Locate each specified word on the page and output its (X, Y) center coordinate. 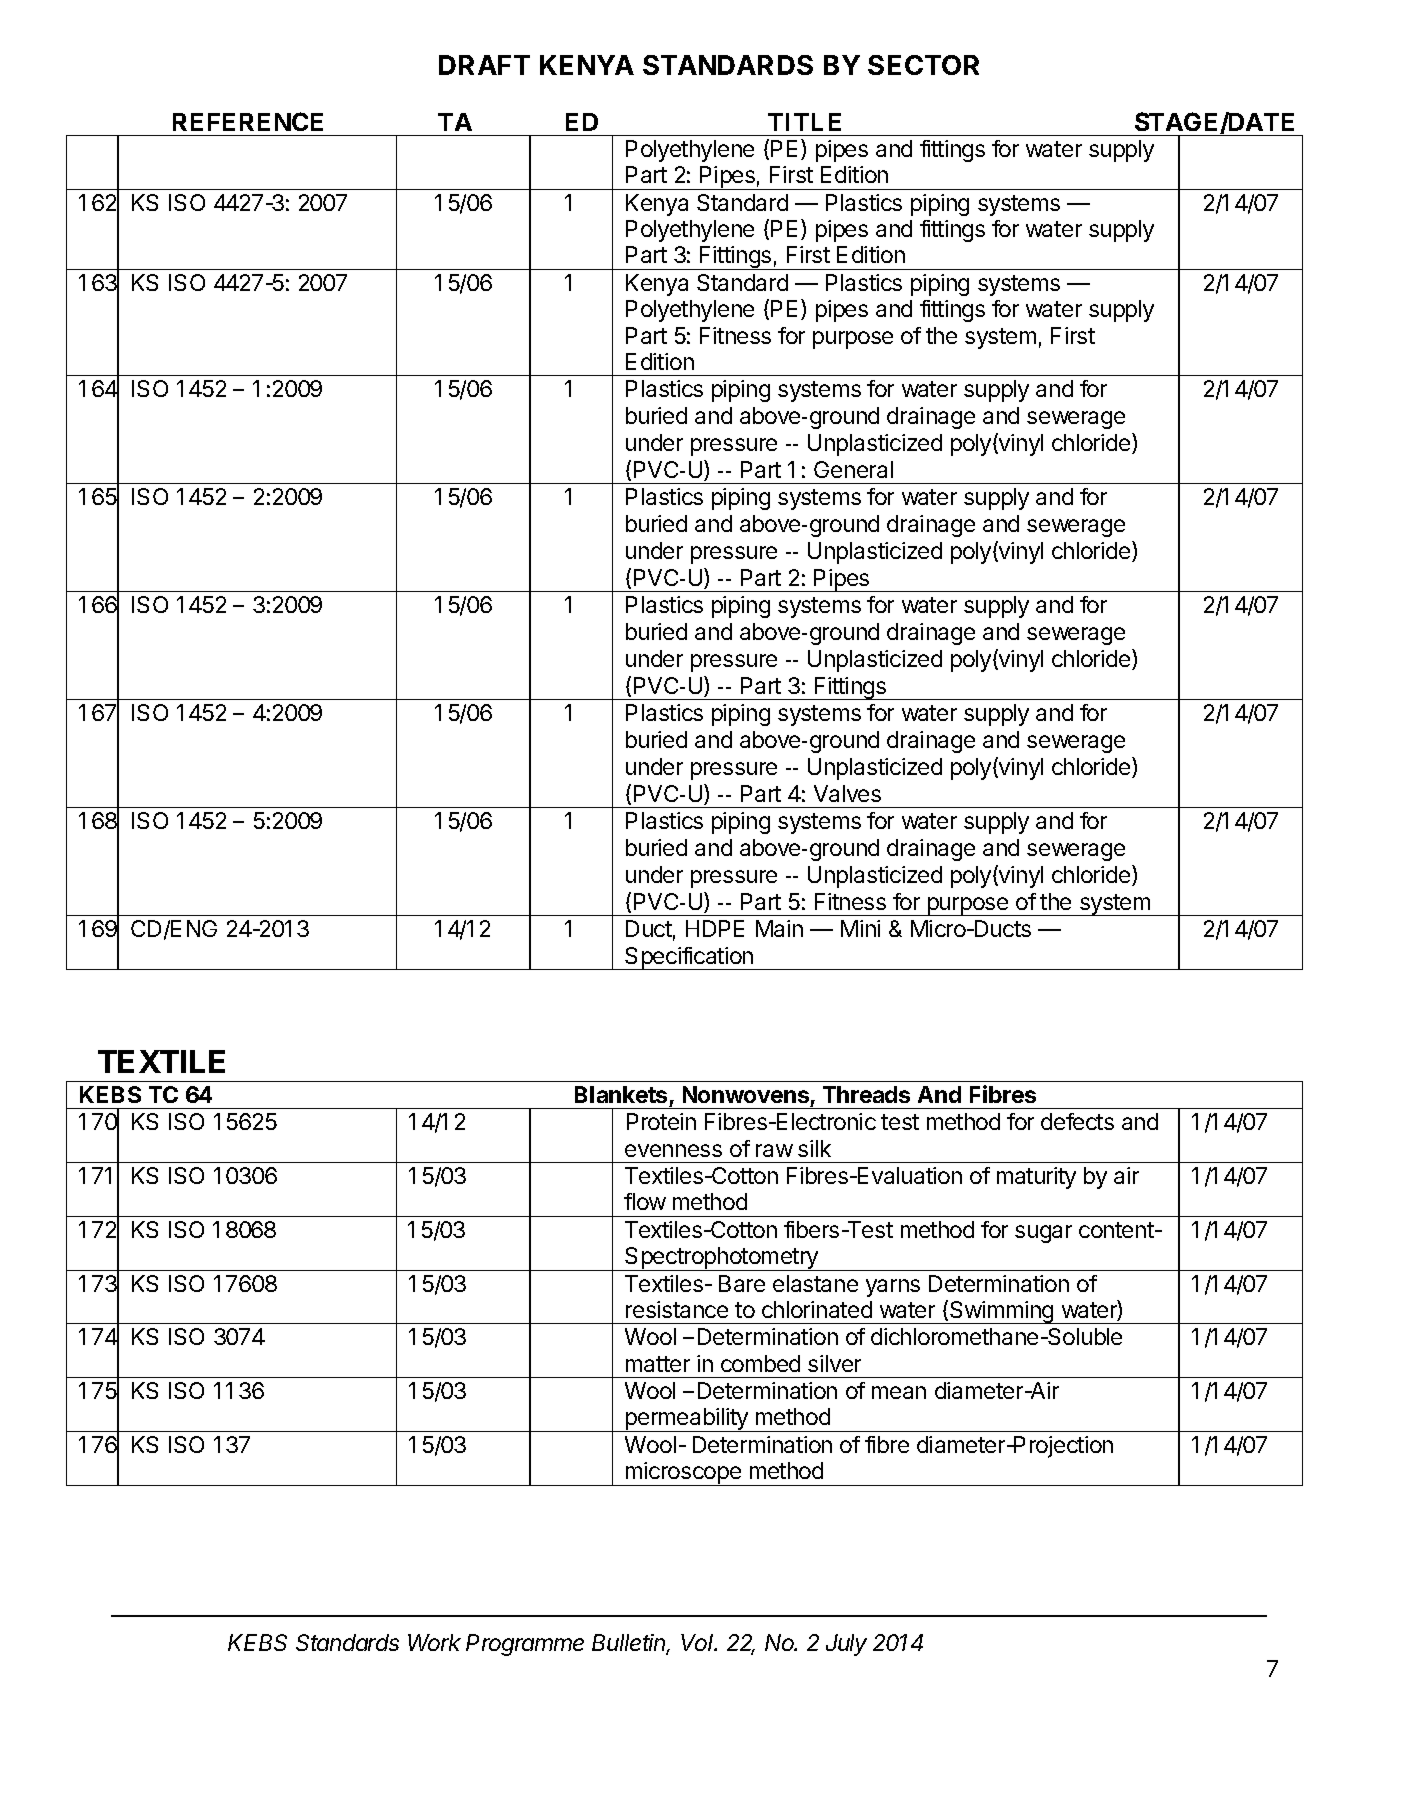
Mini (860, 928)
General (853, 469)
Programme (525, 1645)
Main (779, 928)
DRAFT (484, 65)
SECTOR (923, 65)
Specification (689, 958)
